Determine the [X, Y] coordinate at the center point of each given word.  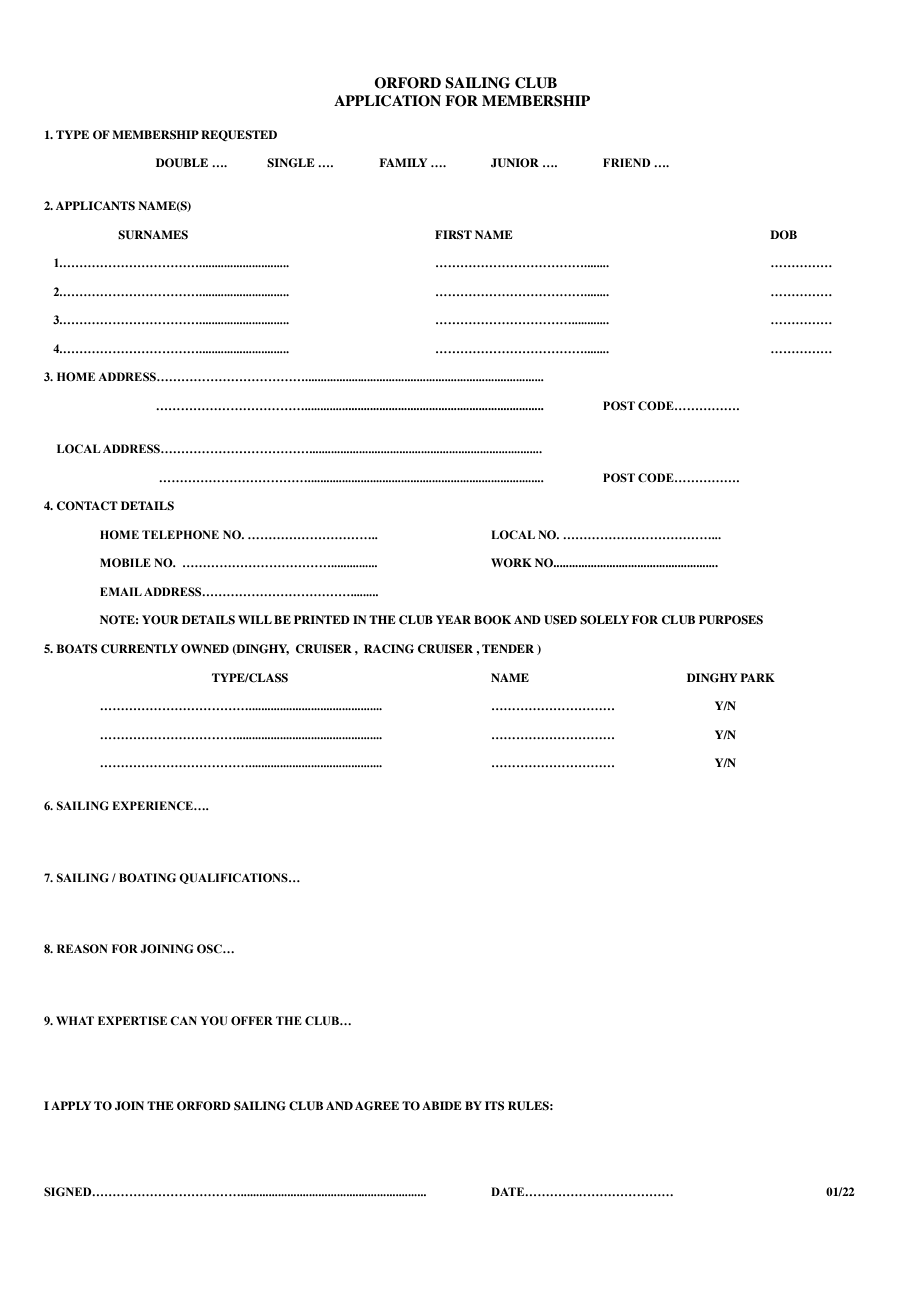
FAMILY [403, 162]
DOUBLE [182, 163]
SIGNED [69, 1191]
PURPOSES [731, 620]
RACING [389, 649]
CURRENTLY [139, 649]
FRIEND [627, 162]
